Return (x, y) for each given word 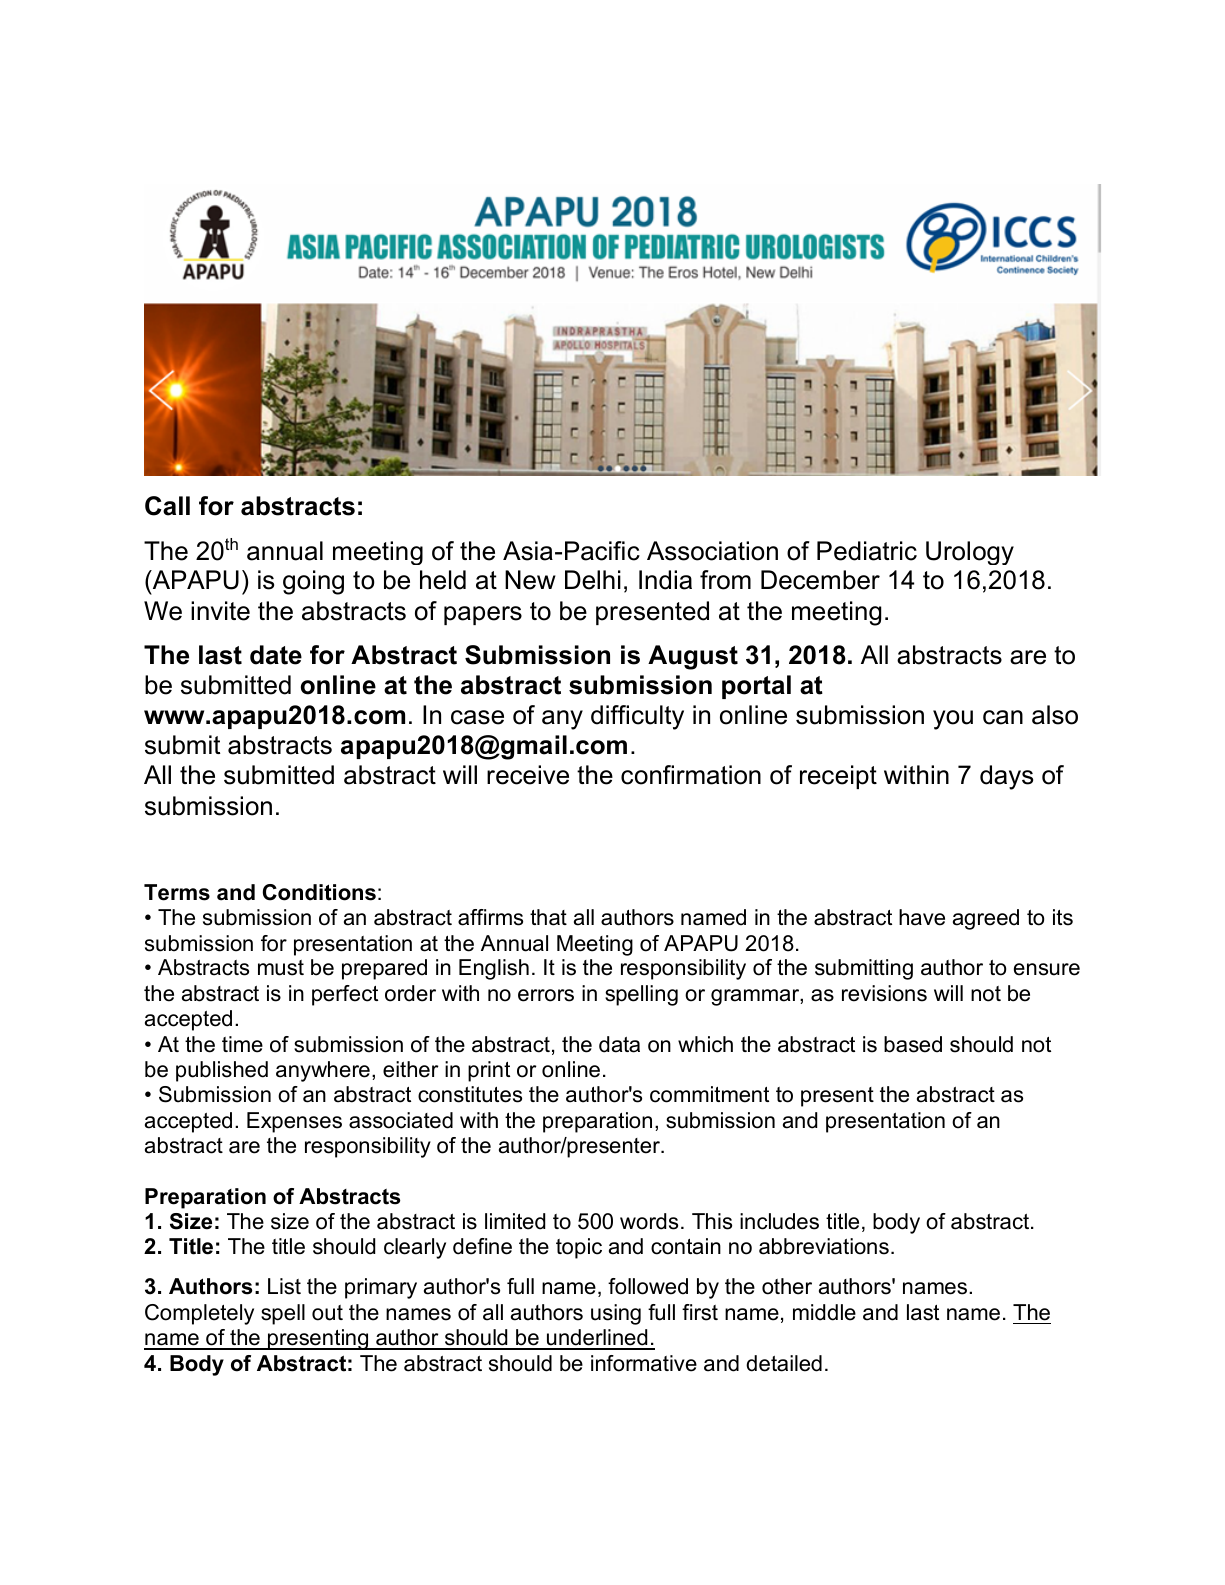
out (327, 1313)
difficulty (637, 717)
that (548, 917)
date (276, 655)
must (281, 968)
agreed (986, 919)
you (953, 720)
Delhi (593, 580)
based (913, 1044)
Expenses (294, 1122)
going (313, 582)
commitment (709, 1094)
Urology (970, 553)
